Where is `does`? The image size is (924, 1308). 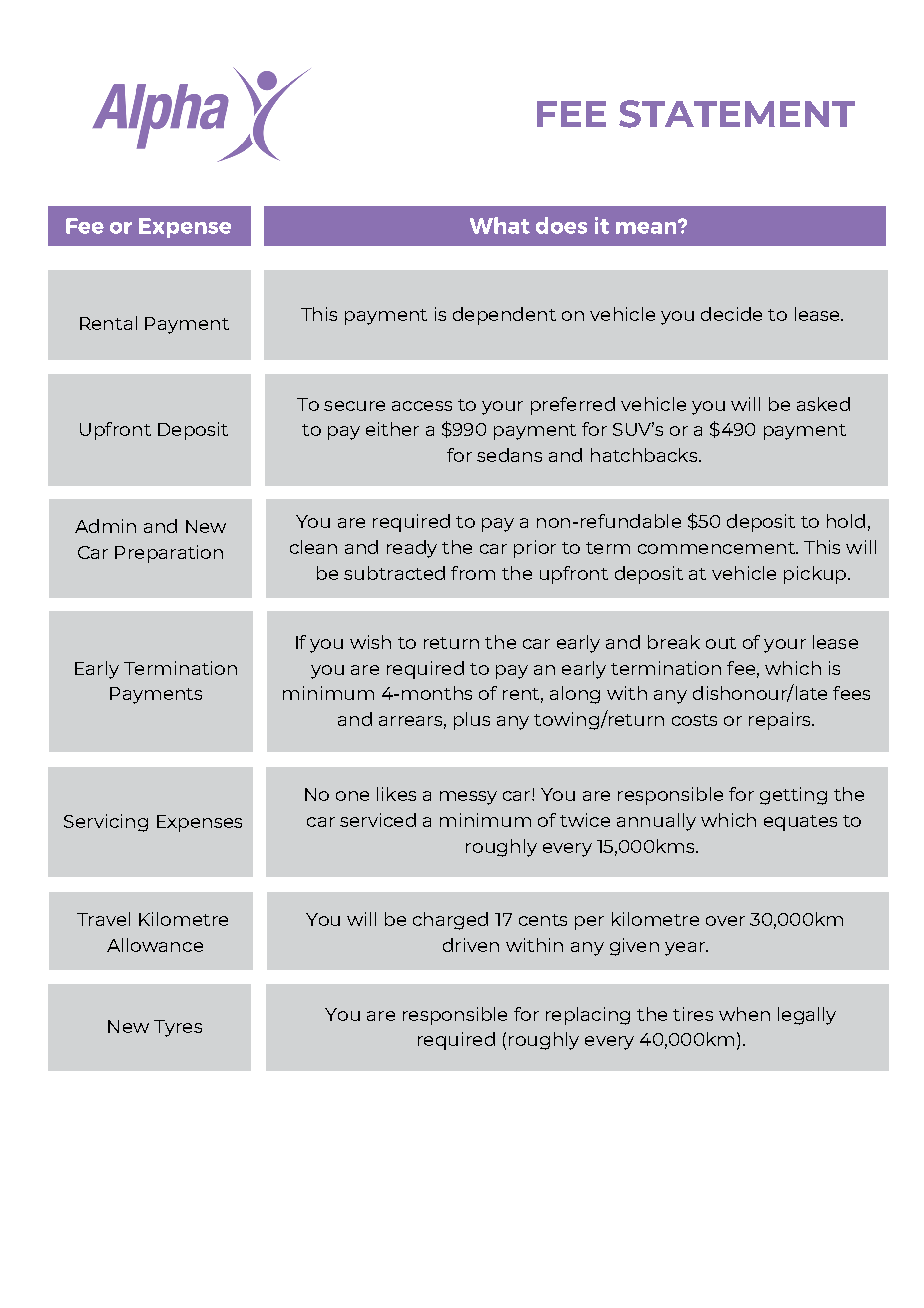 does is located at coordinates (561, 225).
